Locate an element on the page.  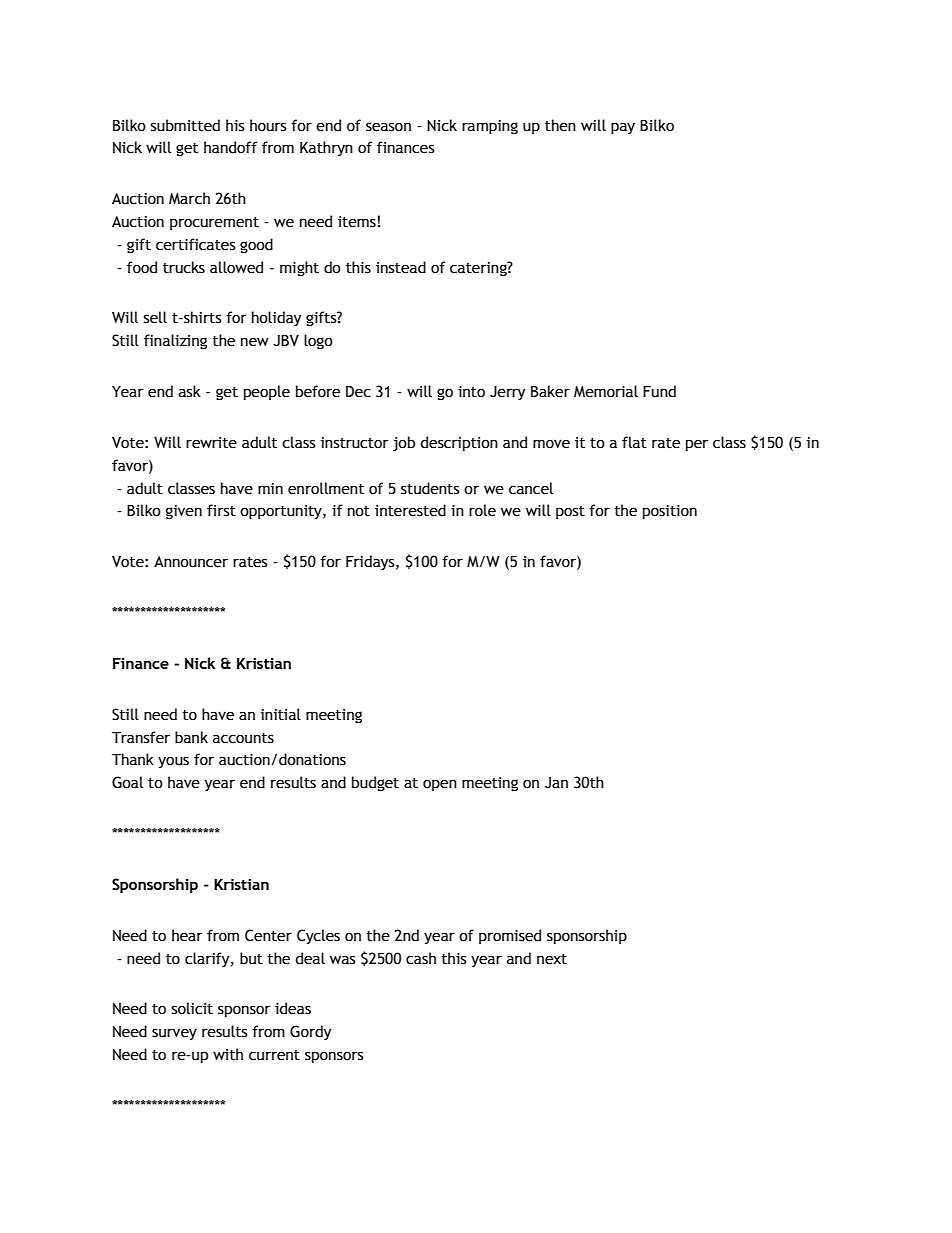
handoff is located at coordinates (230, 147).
